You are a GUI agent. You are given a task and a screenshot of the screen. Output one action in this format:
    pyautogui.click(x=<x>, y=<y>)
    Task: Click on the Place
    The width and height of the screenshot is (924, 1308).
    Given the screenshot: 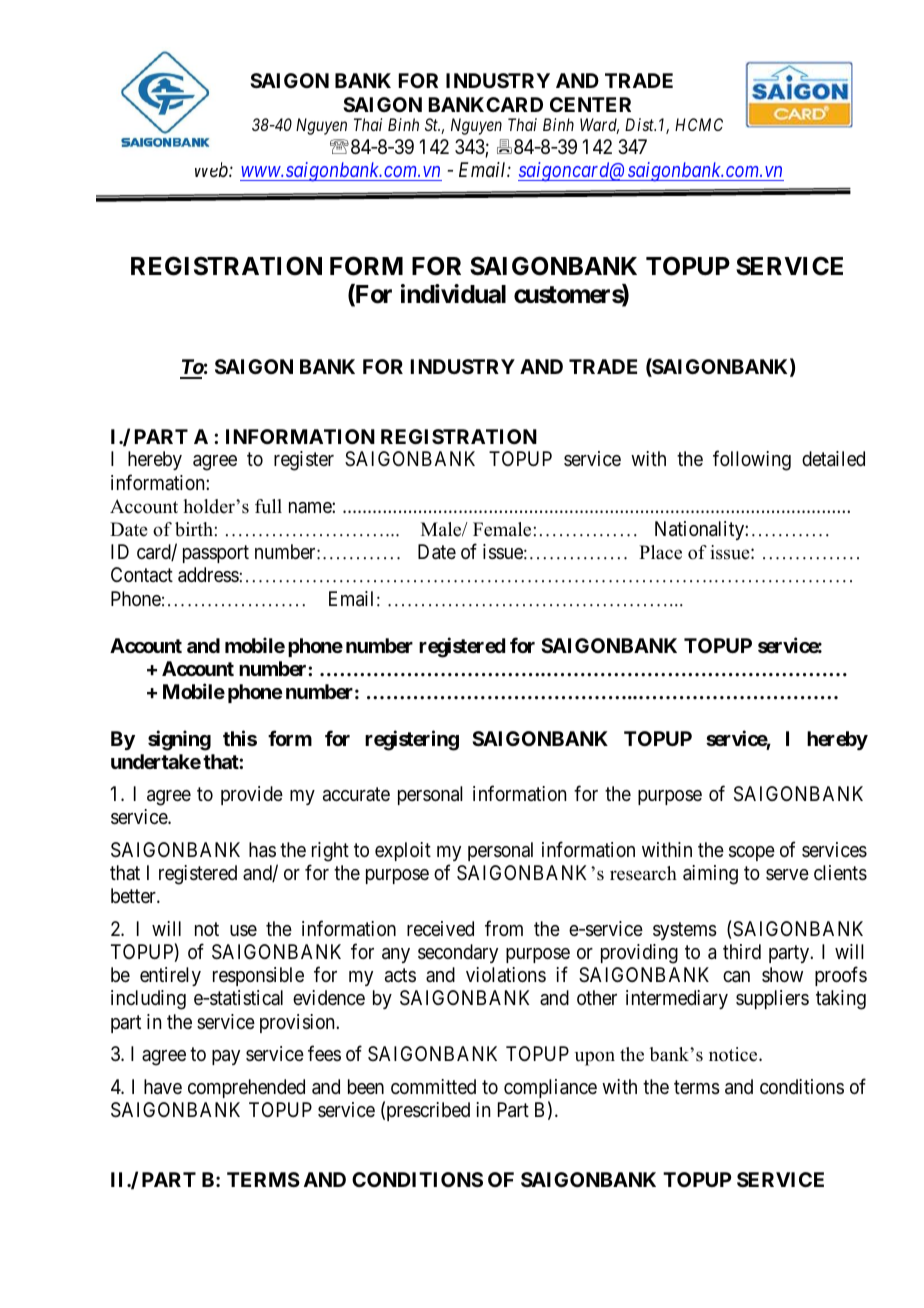 What is the action you would take?
    pyautogui.click(x=660, y=552)
